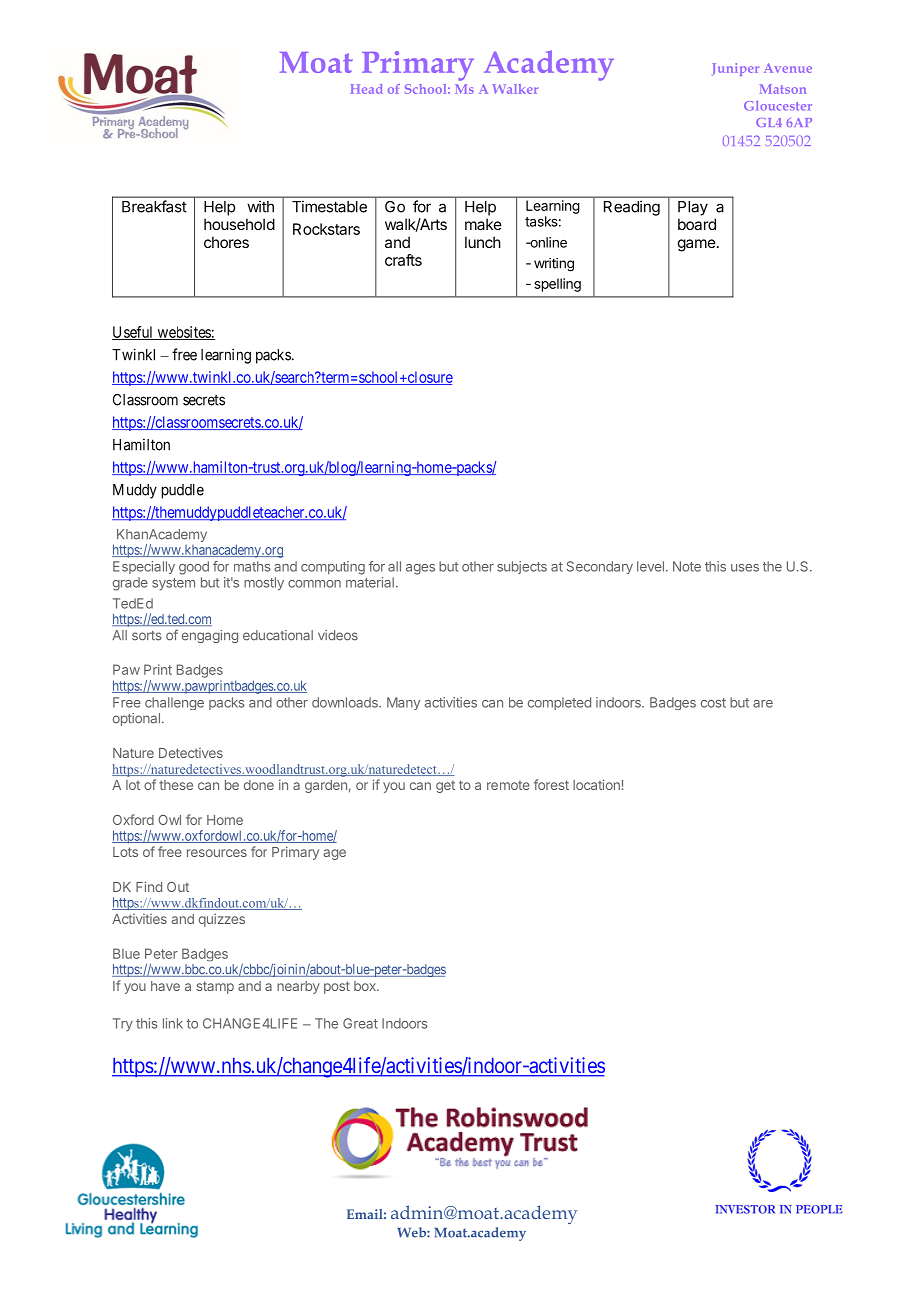 The height and width of the screenshot is (1308, 924). I want to click on stamp, so click(215, 987).
